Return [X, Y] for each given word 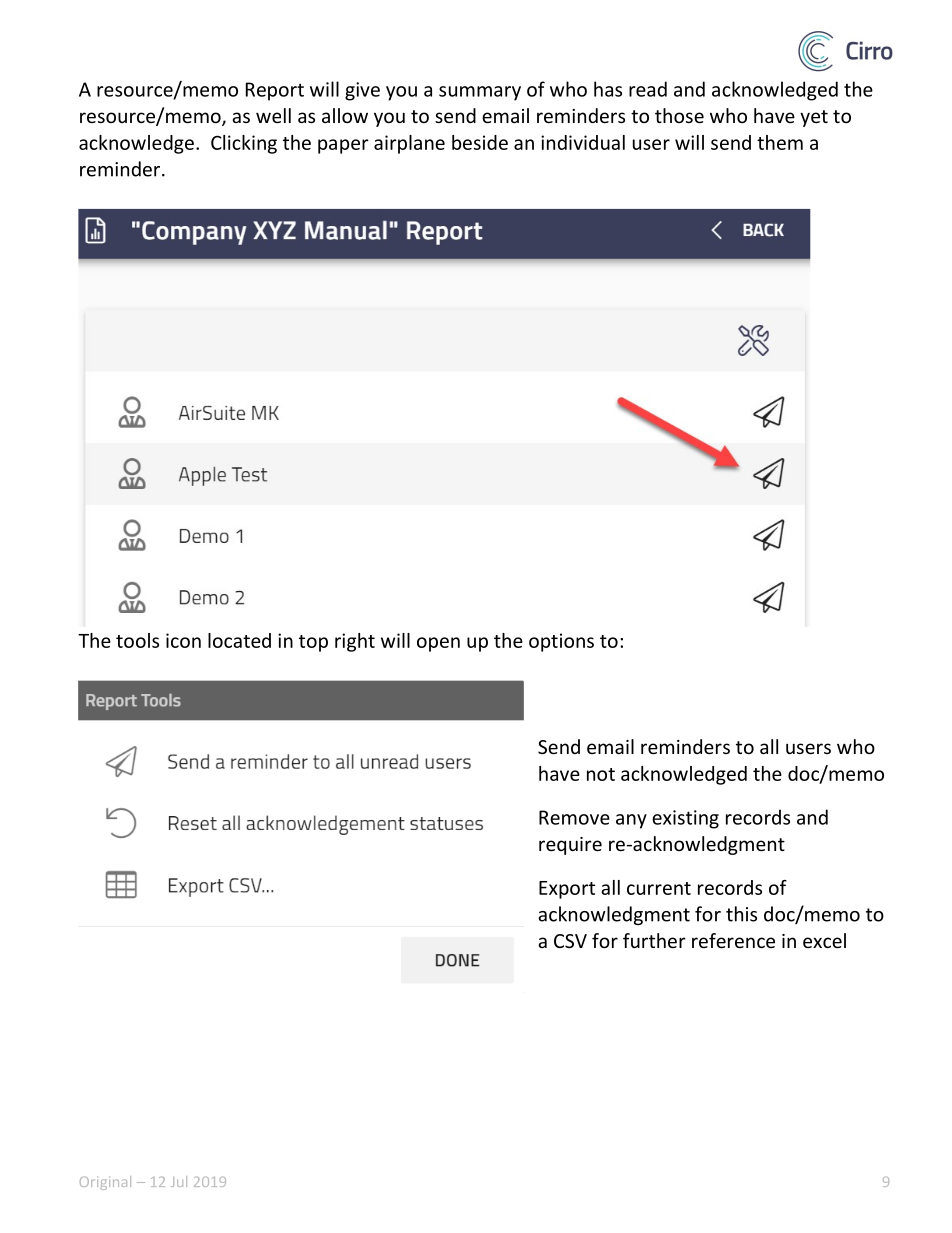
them [780, 142]
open [438, 644]
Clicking [244, 144]
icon [183, 640]
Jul [179, 1181]
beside [480, 142]
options [561, 642]
